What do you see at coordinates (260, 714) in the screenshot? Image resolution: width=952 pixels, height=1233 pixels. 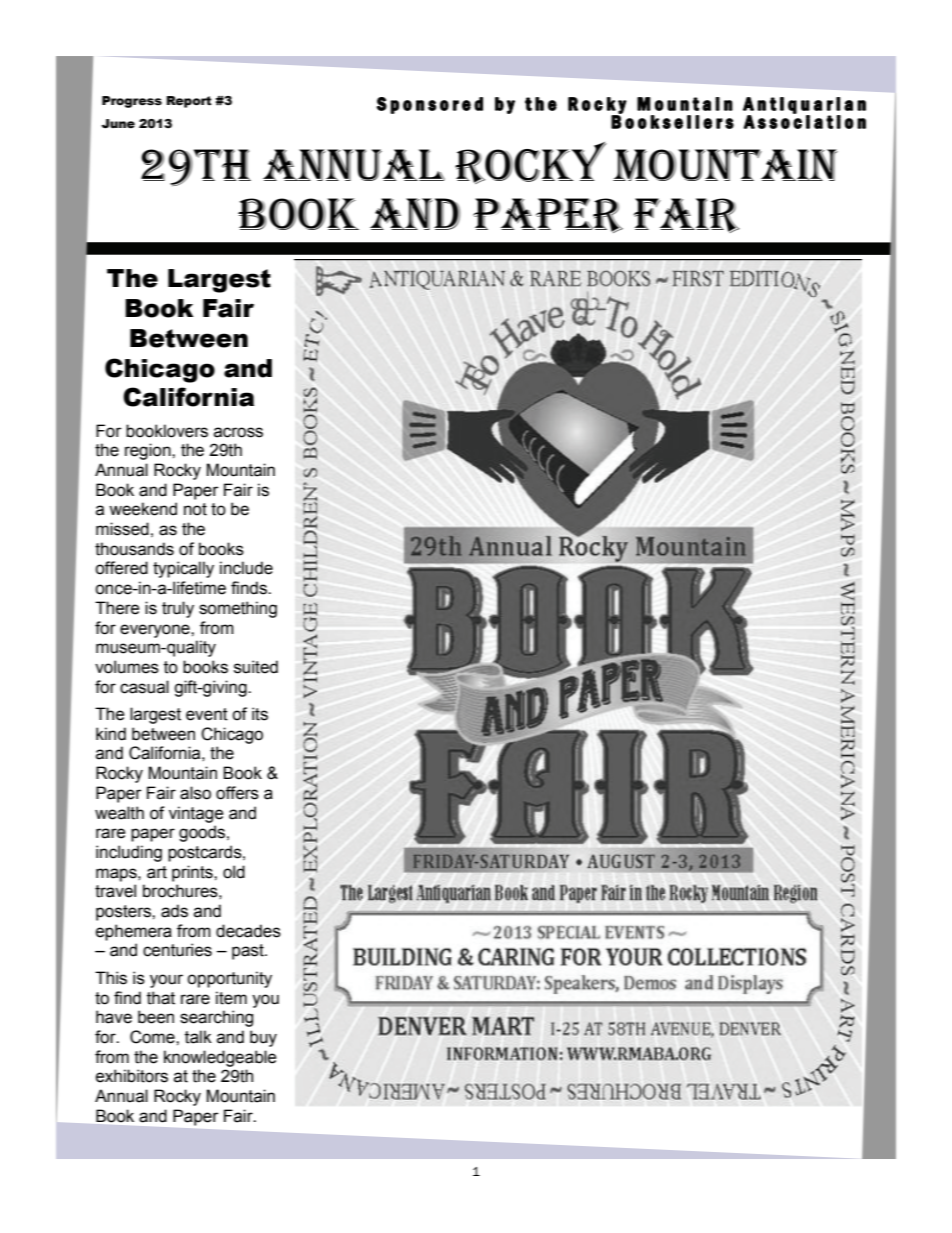 I see `its` at bounding box center [260, 714].
